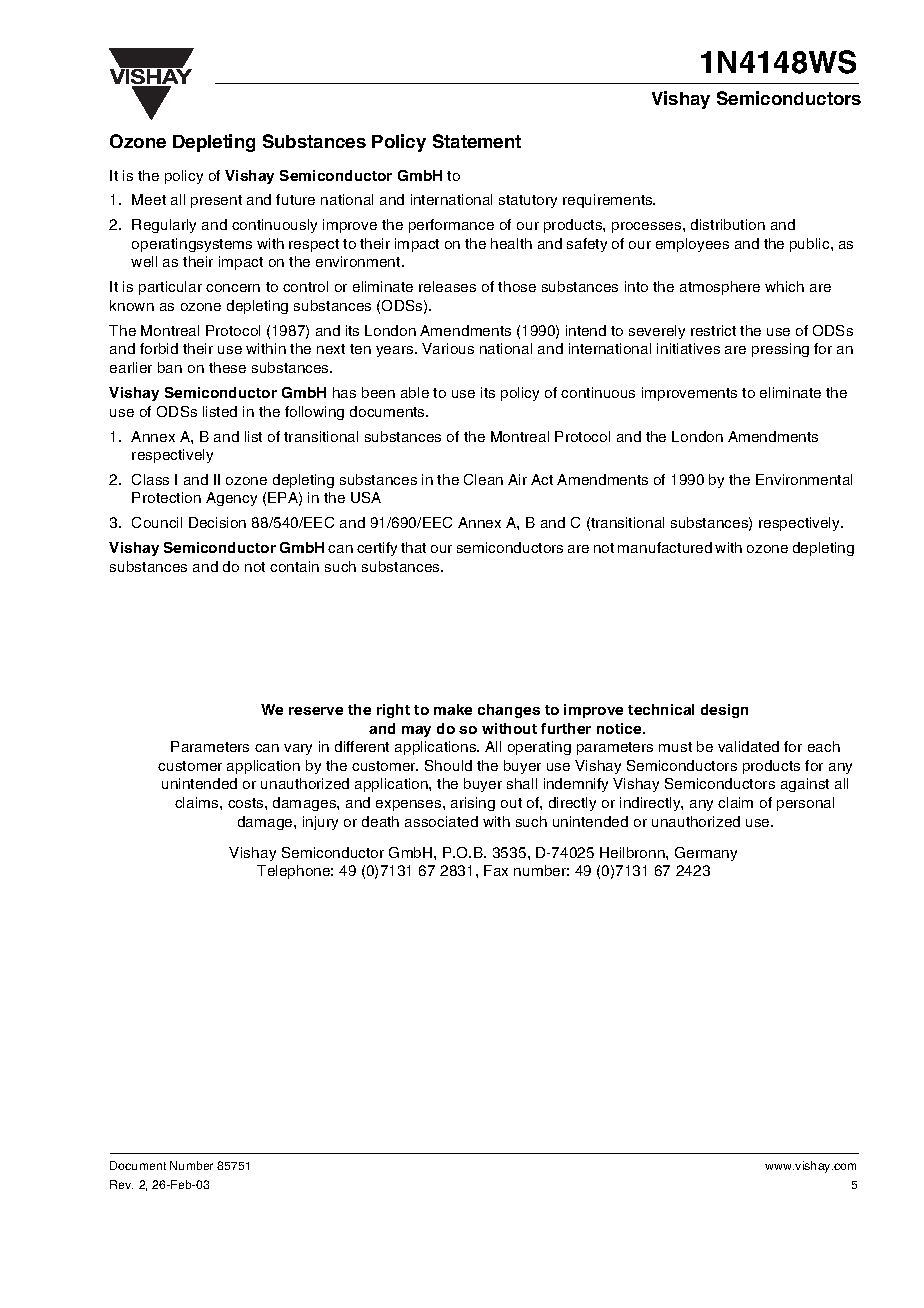 Image resolution: width=924 pixels, height=1308 pixels. What do you see at coordinates (483, 479) in the page?
I see `Clean` at bounding box center [483, 479].
